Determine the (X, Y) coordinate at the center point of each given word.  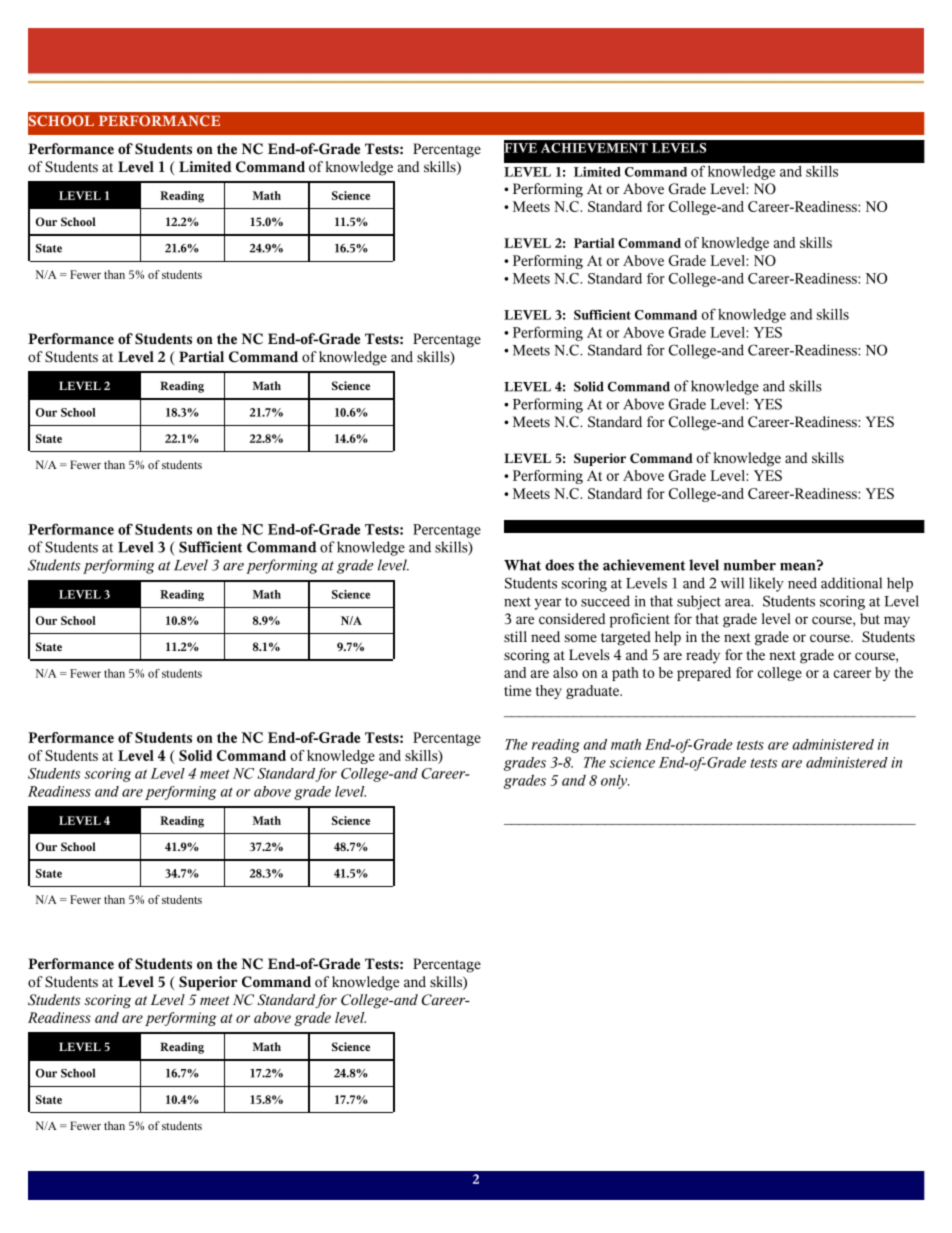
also (565, 672)
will (732, 583)
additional (851, 583)
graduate (593, 692)
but (870, 618)
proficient (640, 620)
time (517, 690)
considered (572, 619)
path (625, 674)
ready (703, 656)
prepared (704, 674)
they (549, 692)
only (615, 782)
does (559, 565)
